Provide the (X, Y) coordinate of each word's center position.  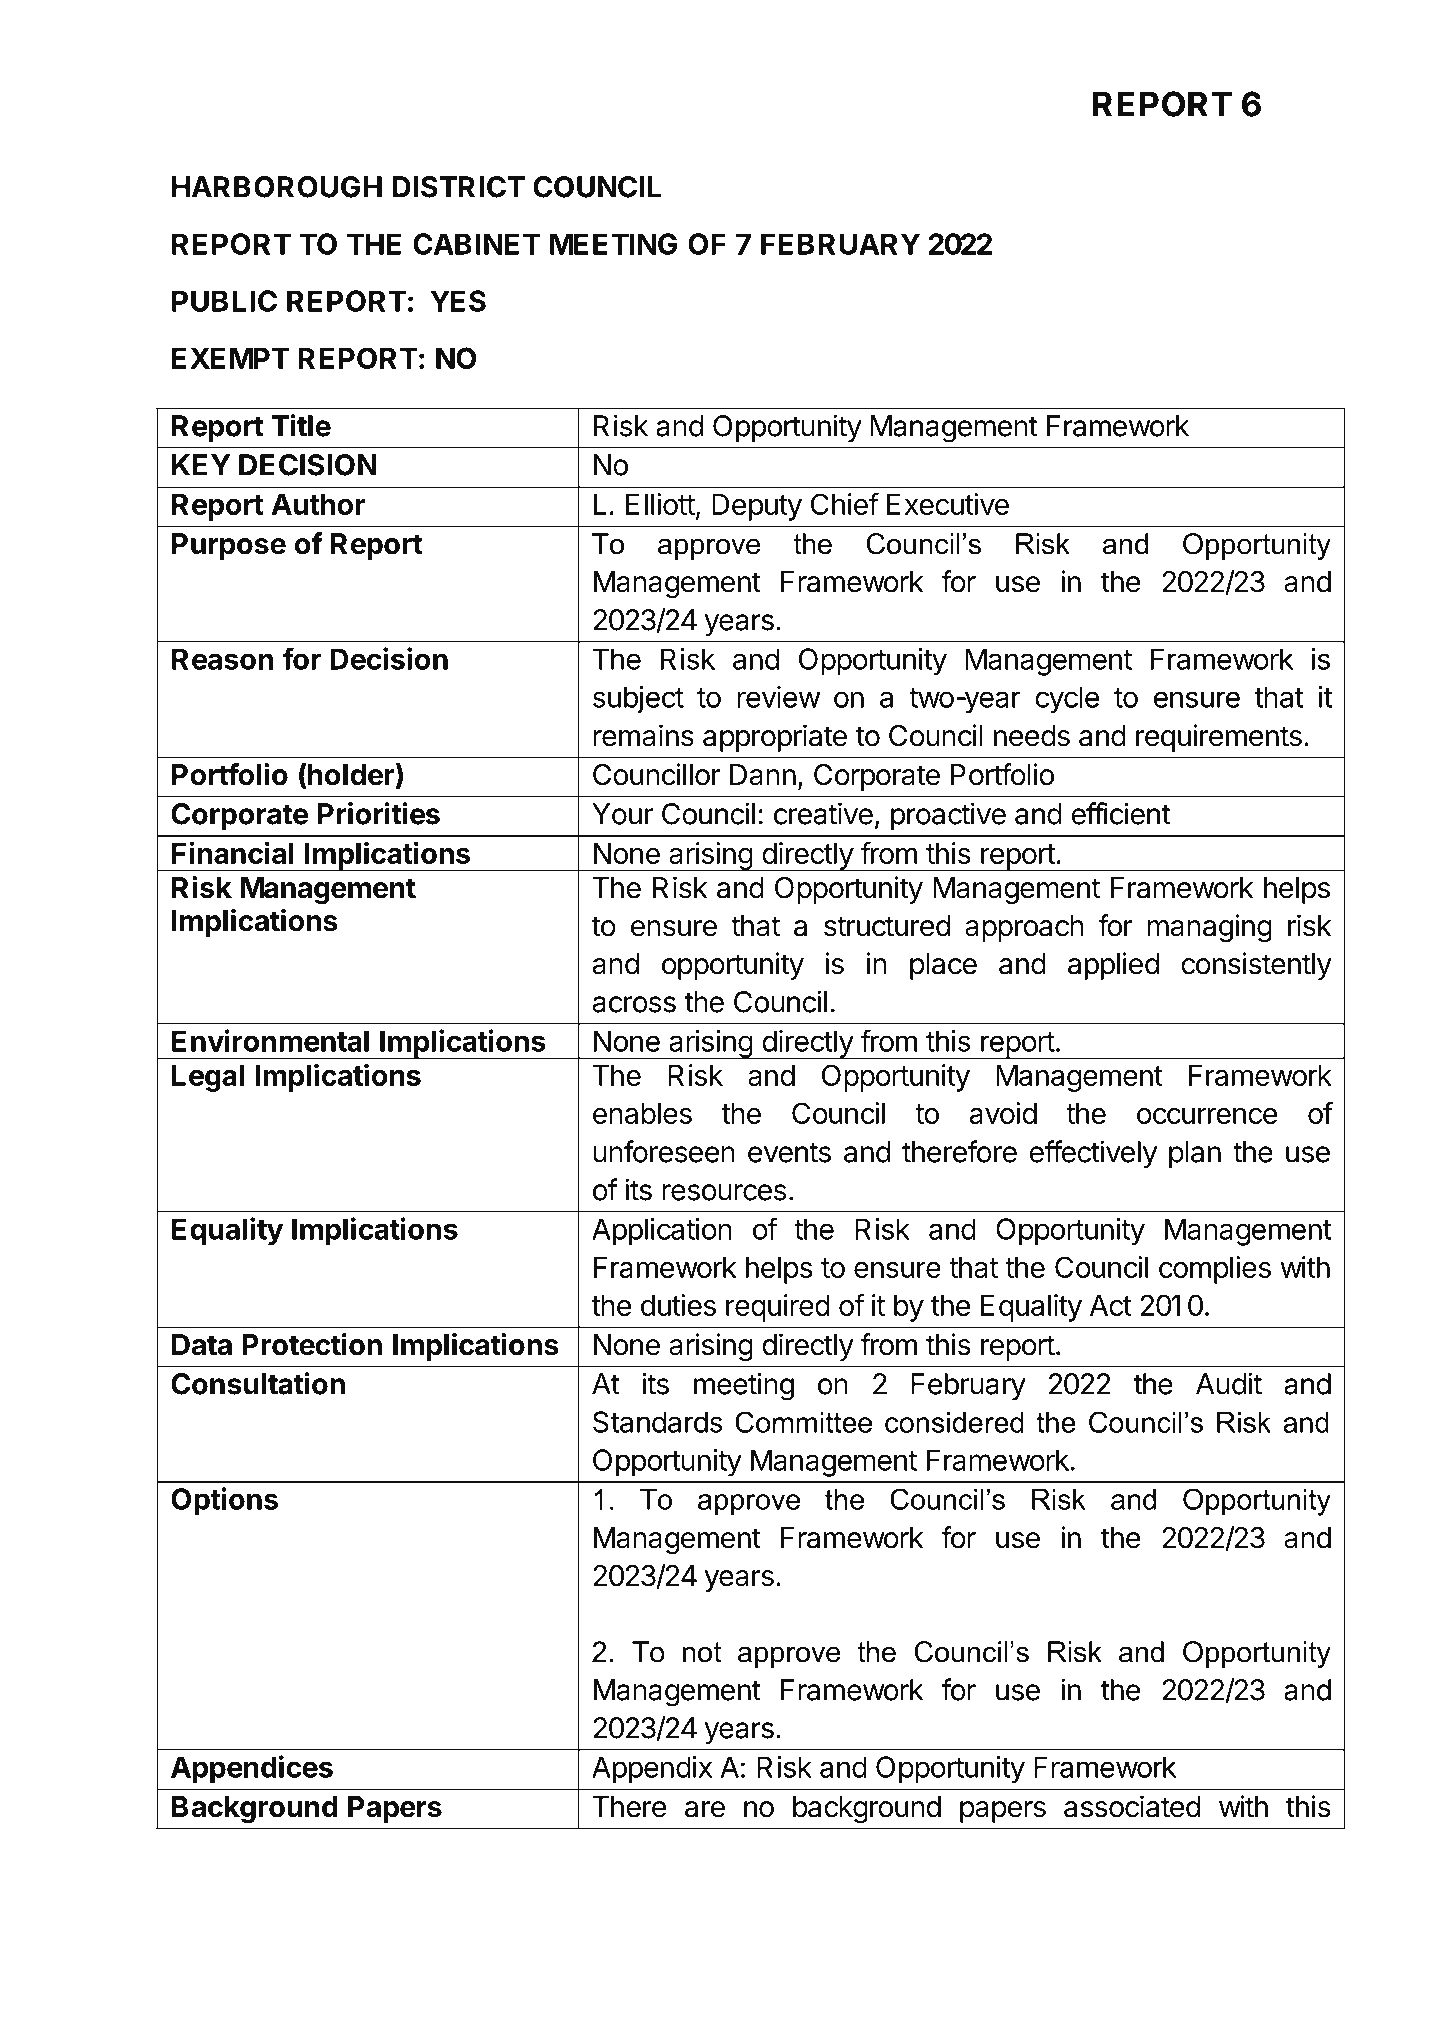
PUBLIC (224, 301)
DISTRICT (459, 187)
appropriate (775, 738)
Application (662, 1232)
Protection (312, 1344)
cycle (1067, 700)
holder (351, 774)
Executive (948, 504)
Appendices (252, 1769)
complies (1215, 1270)
